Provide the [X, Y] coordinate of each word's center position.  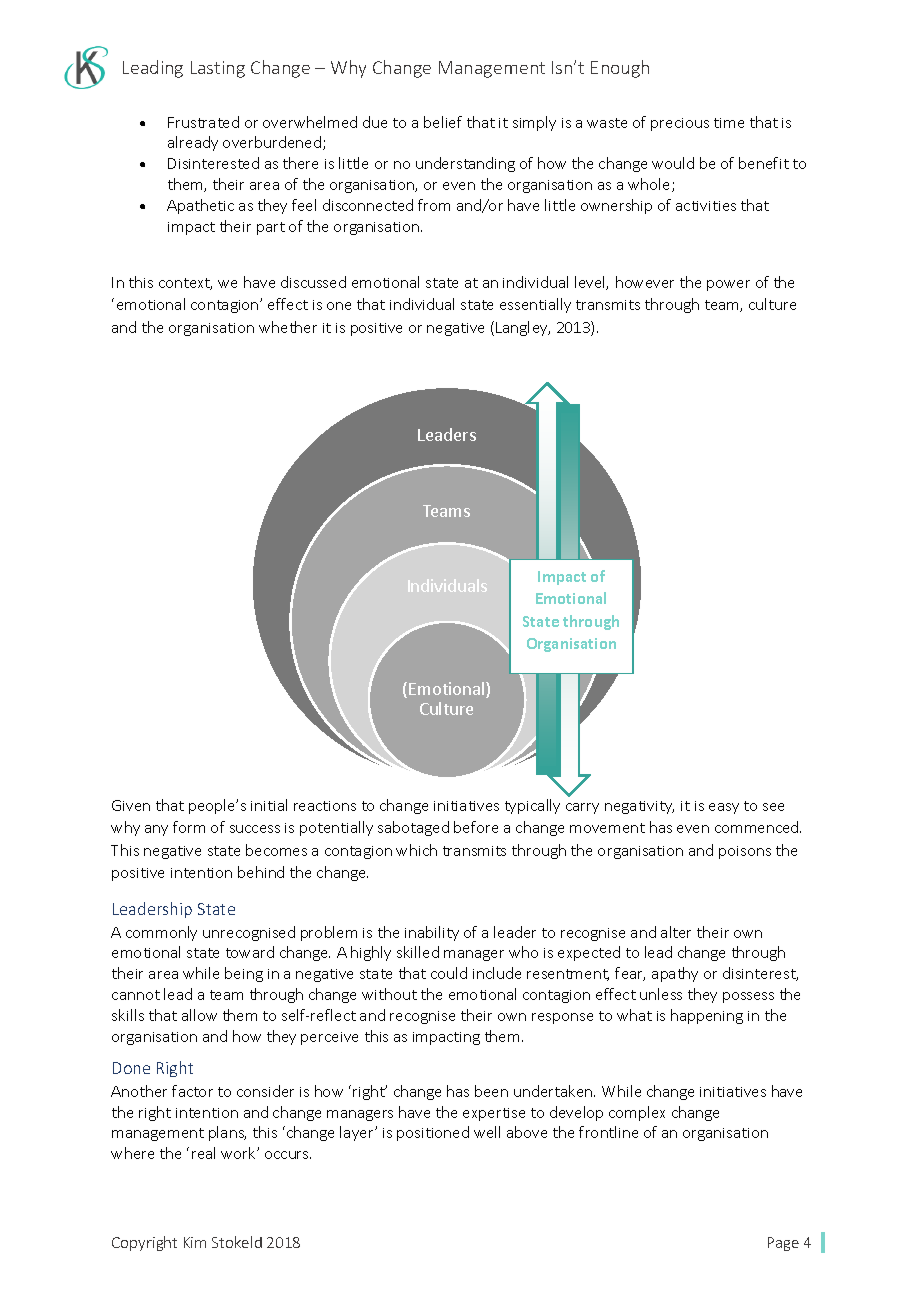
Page [783, 1244]
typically [532, 806]
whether [288, 327]
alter [676, 932]
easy [724, 808]
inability [432, 933]
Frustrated [203, 122]
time [729, 123]
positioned [433, 1133]
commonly [161, 933]
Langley [523, 328]
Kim [195, 1242]
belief [443, 122]
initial [269, 805]
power [728, 285]
